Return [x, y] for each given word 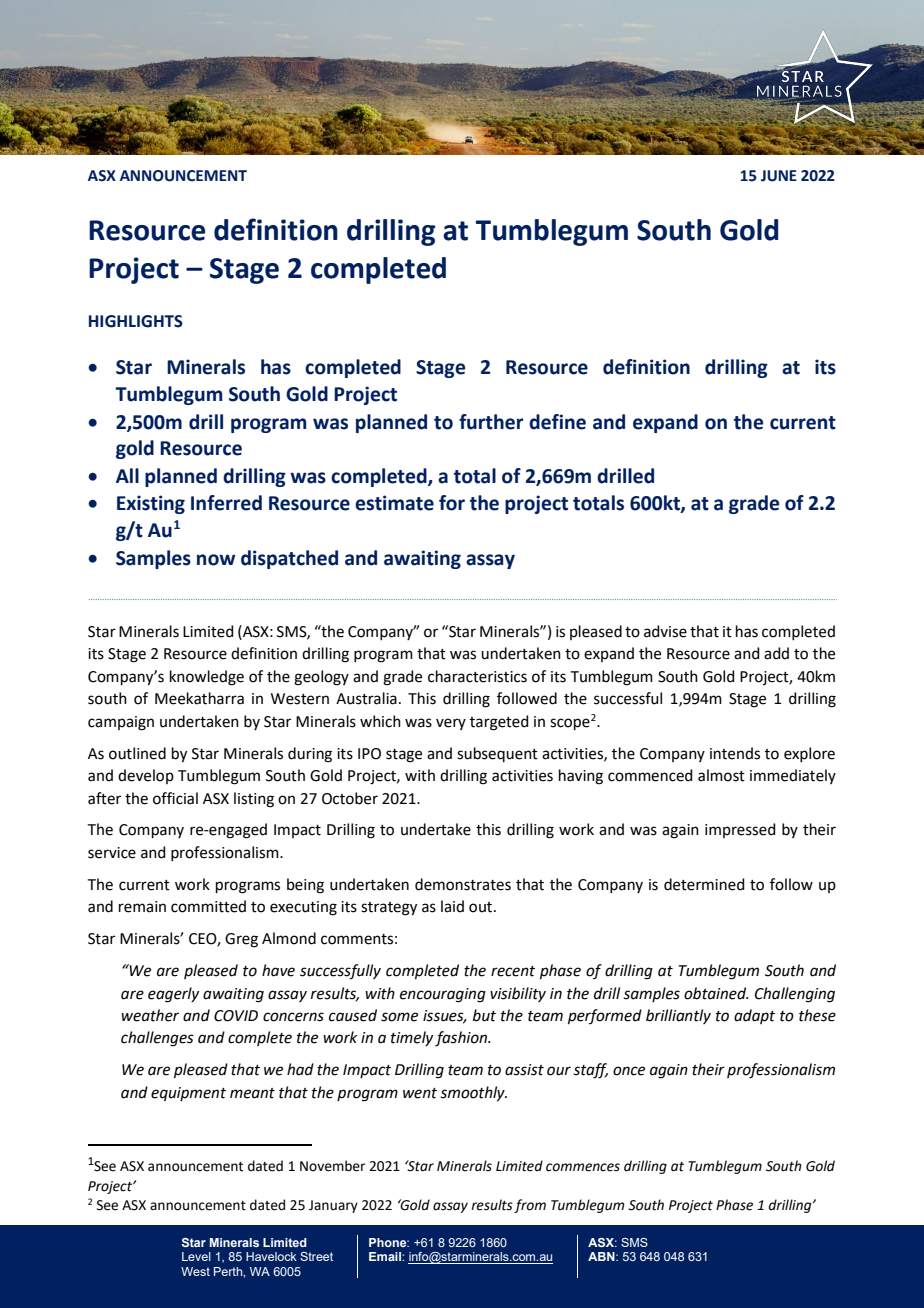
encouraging [443, 995]
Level [196, 1256]
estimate [394, 503]
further [491, 422]
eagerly [173, 995]
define [557, 422]
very [451, 724]
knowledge [207, 678]
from [530, 1206]
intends [735, 753]
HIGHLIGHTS [136, 321]
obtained [716, 993]
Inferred [226, 503]
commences [583, 1167]
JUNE [779, 176]
